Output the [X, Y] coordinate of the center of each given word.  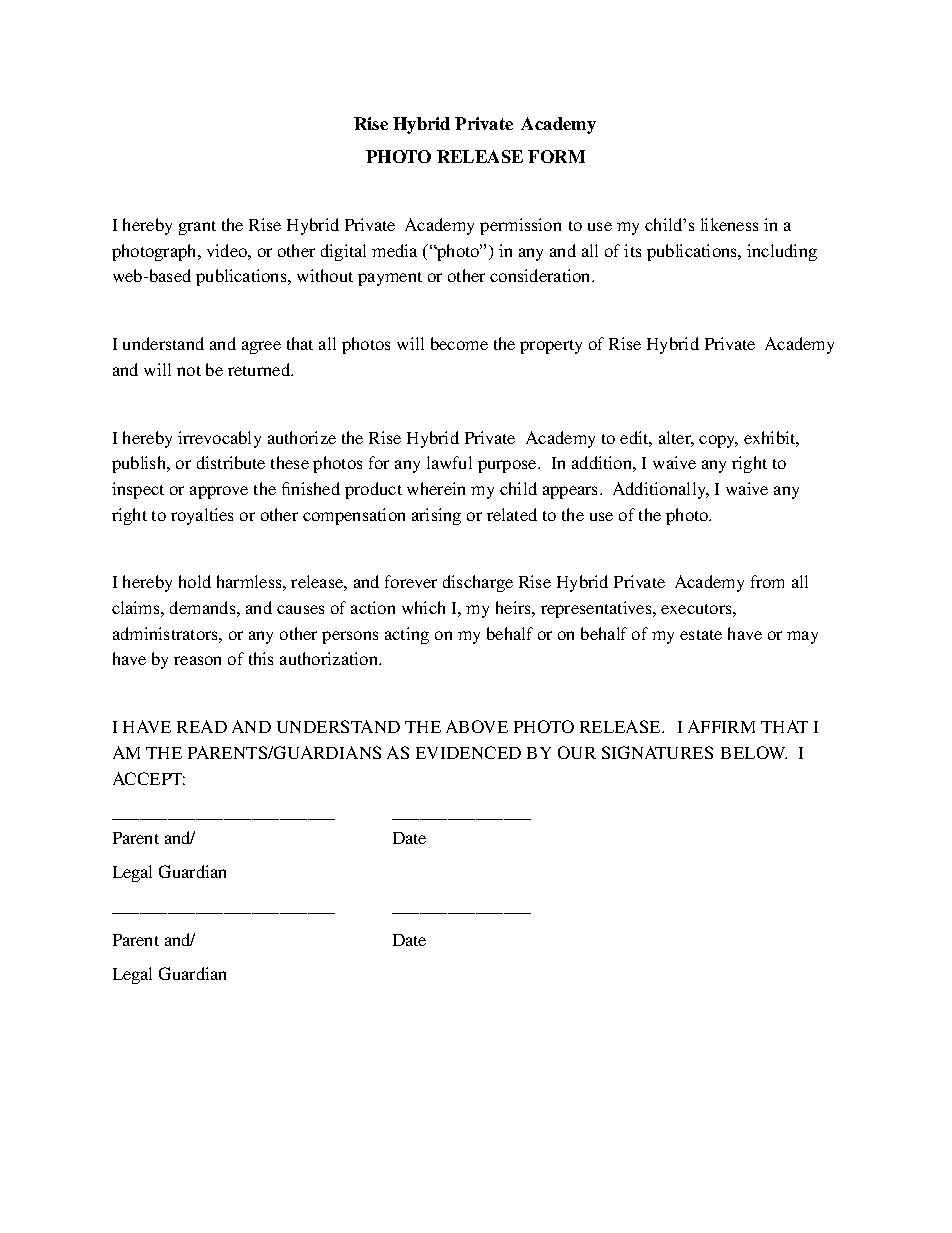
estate [701, 635]
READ [202, 726]
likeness [729, 224]
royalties [202, 516]
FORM [556, 156]
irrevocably [219, 439]
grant [197, 228]
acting [407, 635]
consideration [541, 275]
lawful [449, 462]
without [325, 275]
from [767, 581]
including [782, 252]
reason [197, 660]
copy [718, 441]
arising [436, 516]
